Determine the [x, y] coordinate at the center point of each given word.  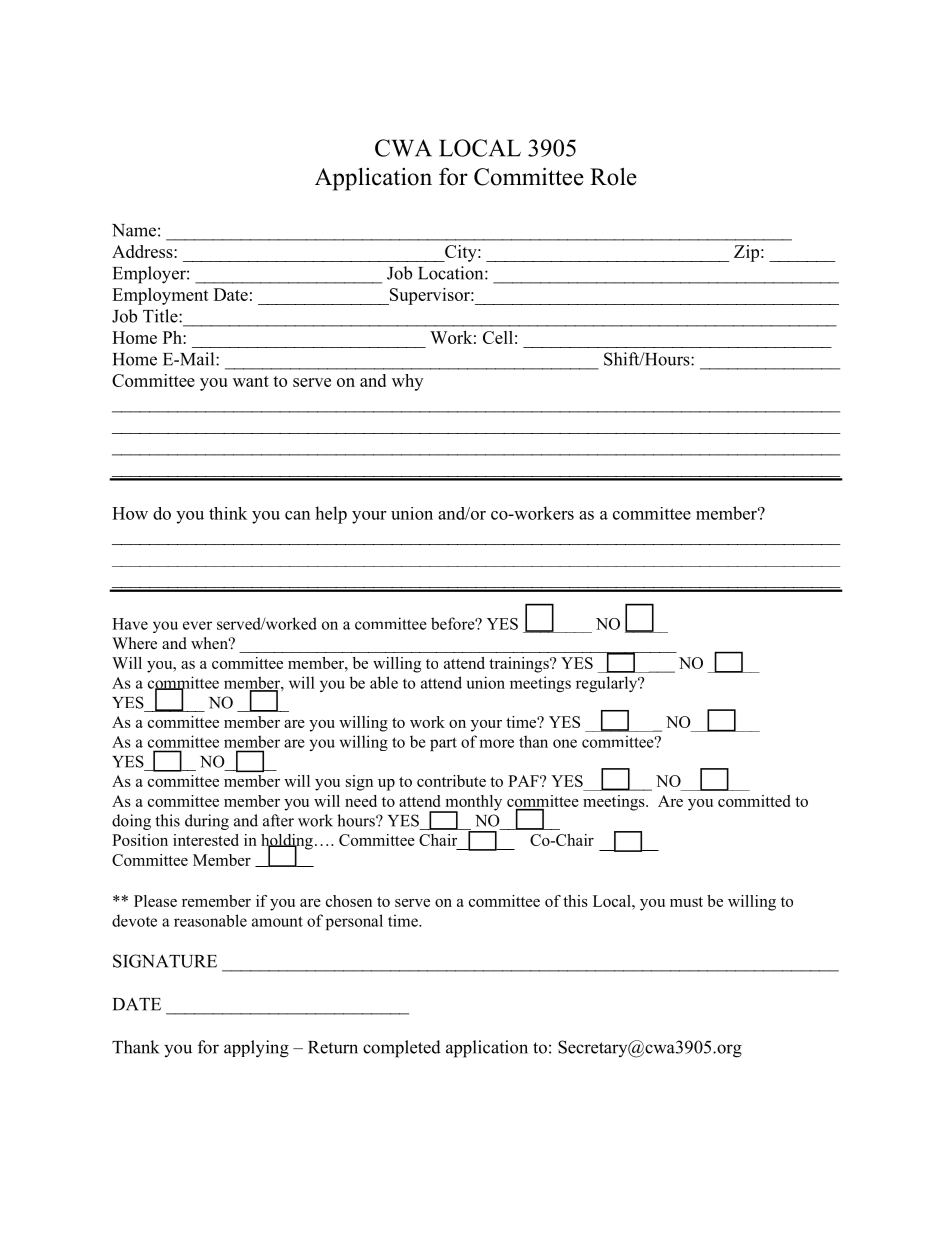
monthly [472, 804]
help [331, 515]
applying [256, 1049]
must [686, 902]
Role [613, 176]
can [297, 515]
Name [134, 230]
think [228, 513]
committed [754, 801]
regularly [608, 684]
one [565, 743]
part [443, 744]
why [407, 382]
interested [206, 840]
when [211, 643]
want [251, 381]
